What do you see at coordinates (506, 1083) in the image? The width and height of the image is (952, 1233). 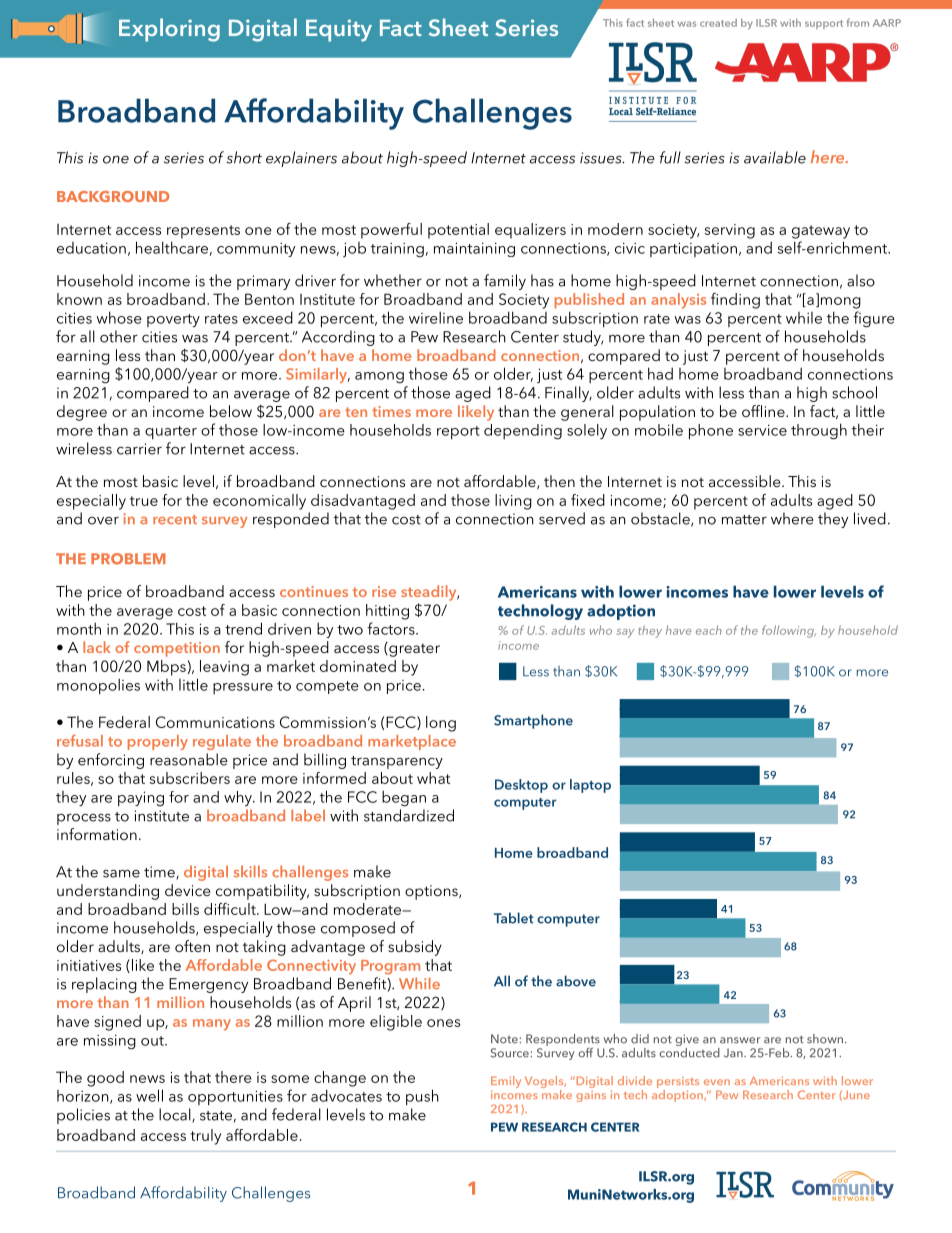 I see `Emily` at bounding box center [506, 1083].
